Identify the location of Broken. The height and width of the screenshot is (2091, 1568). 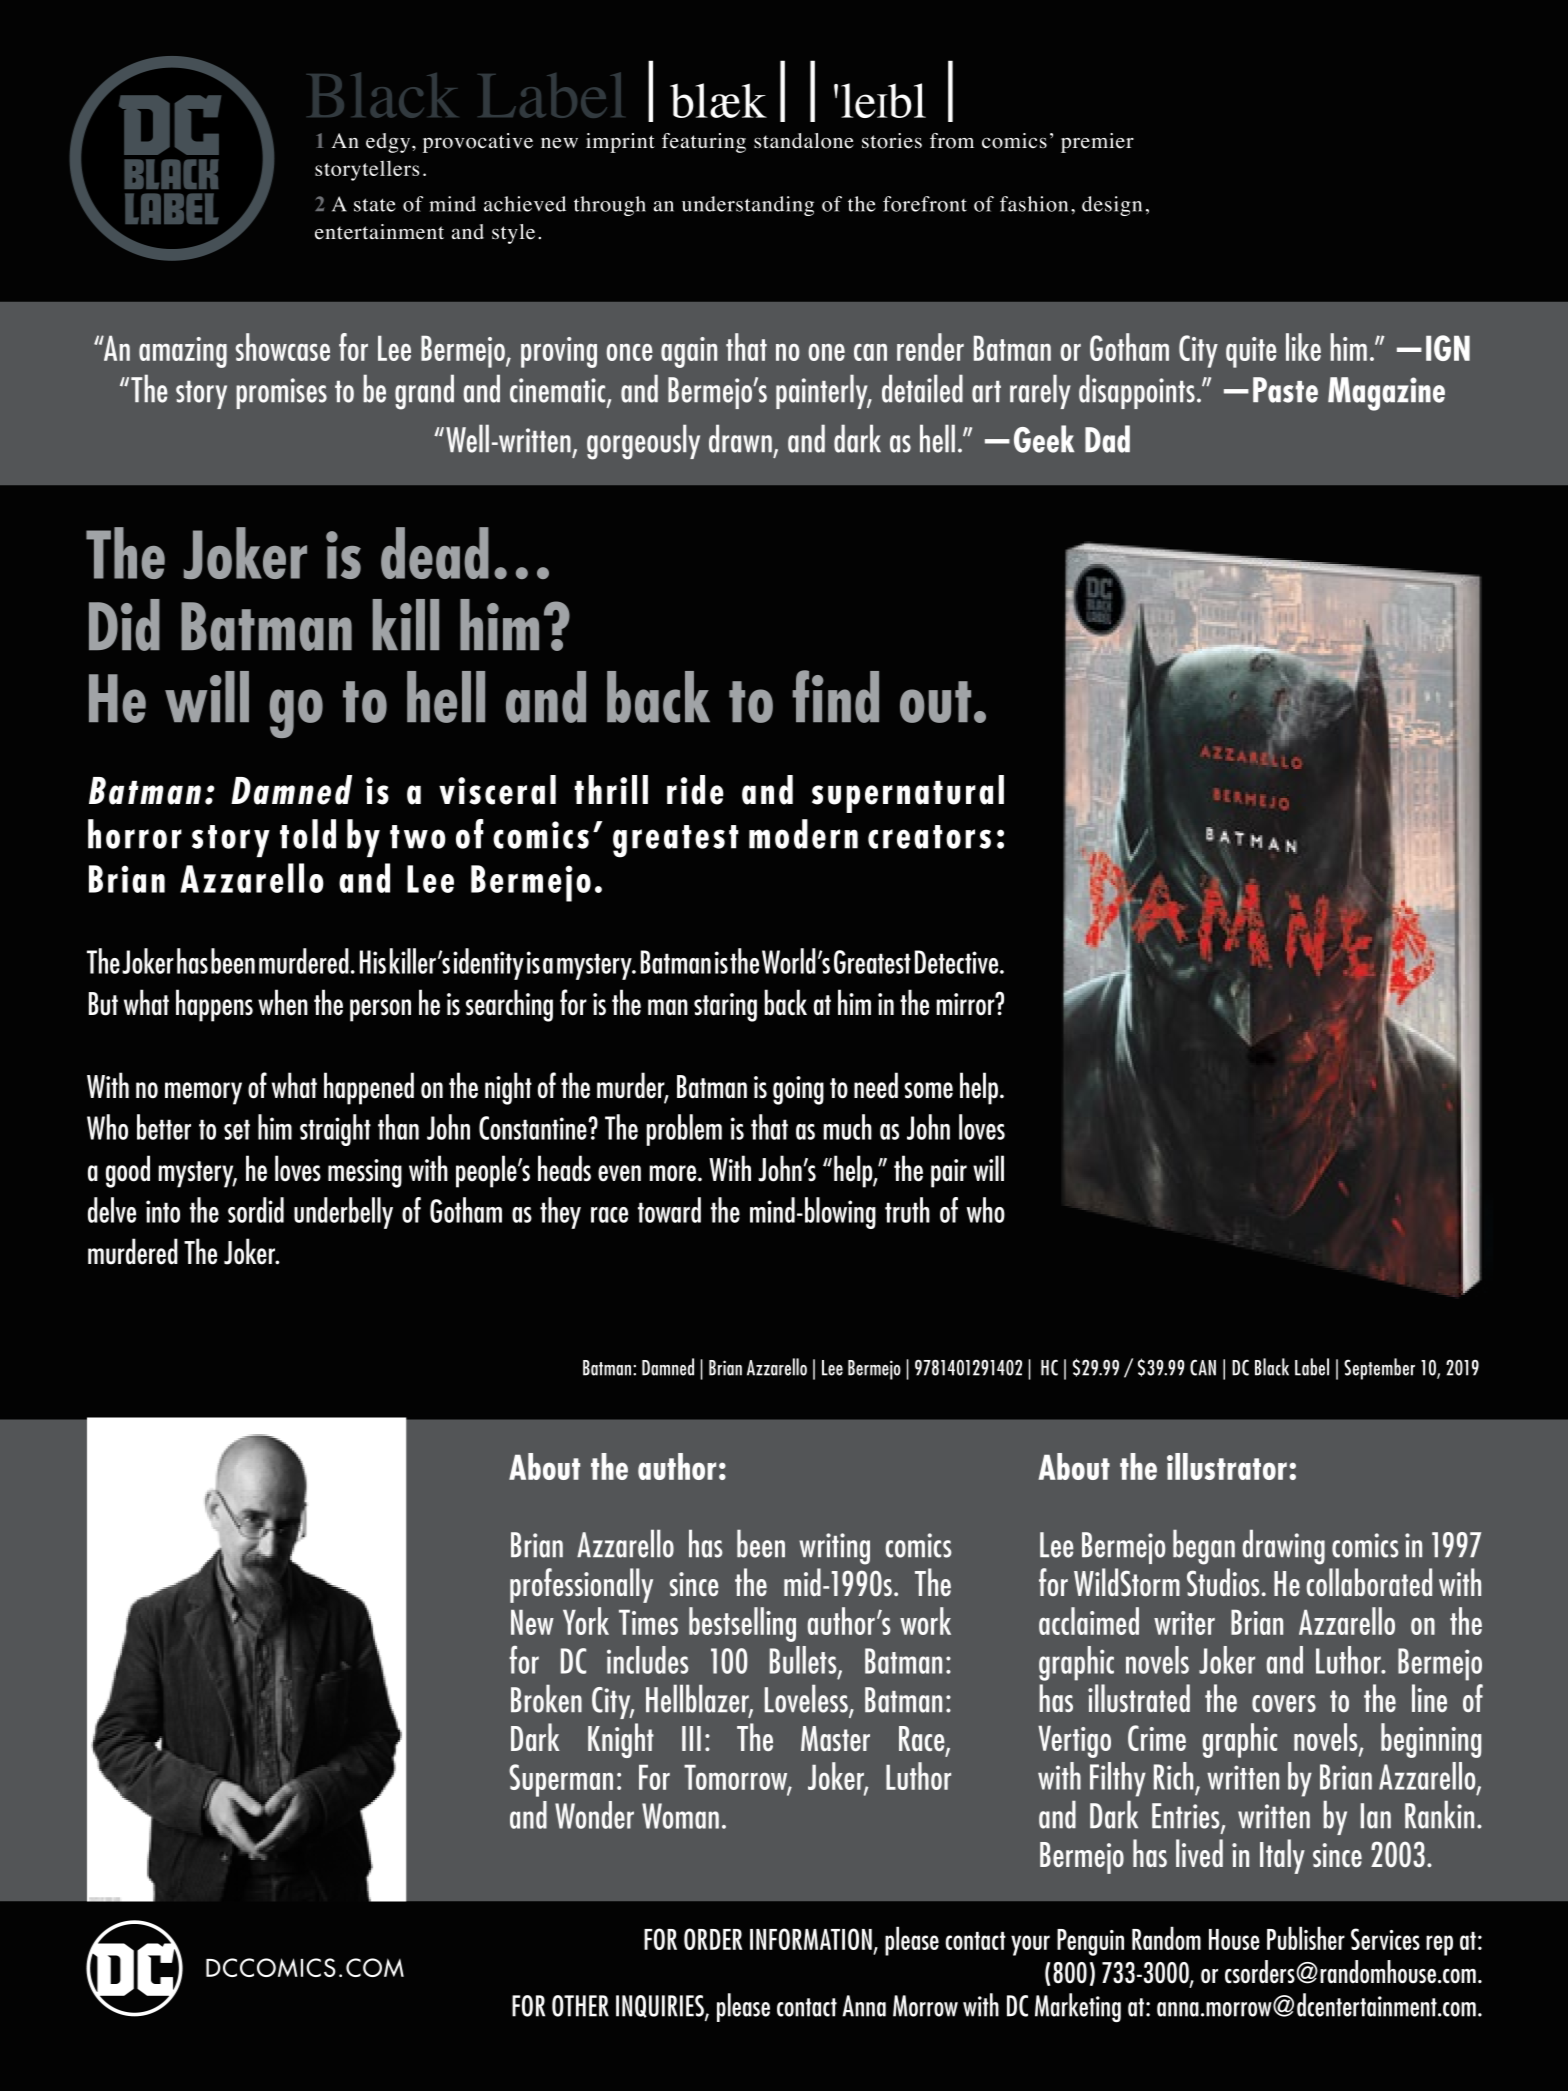
(546, 1698).
